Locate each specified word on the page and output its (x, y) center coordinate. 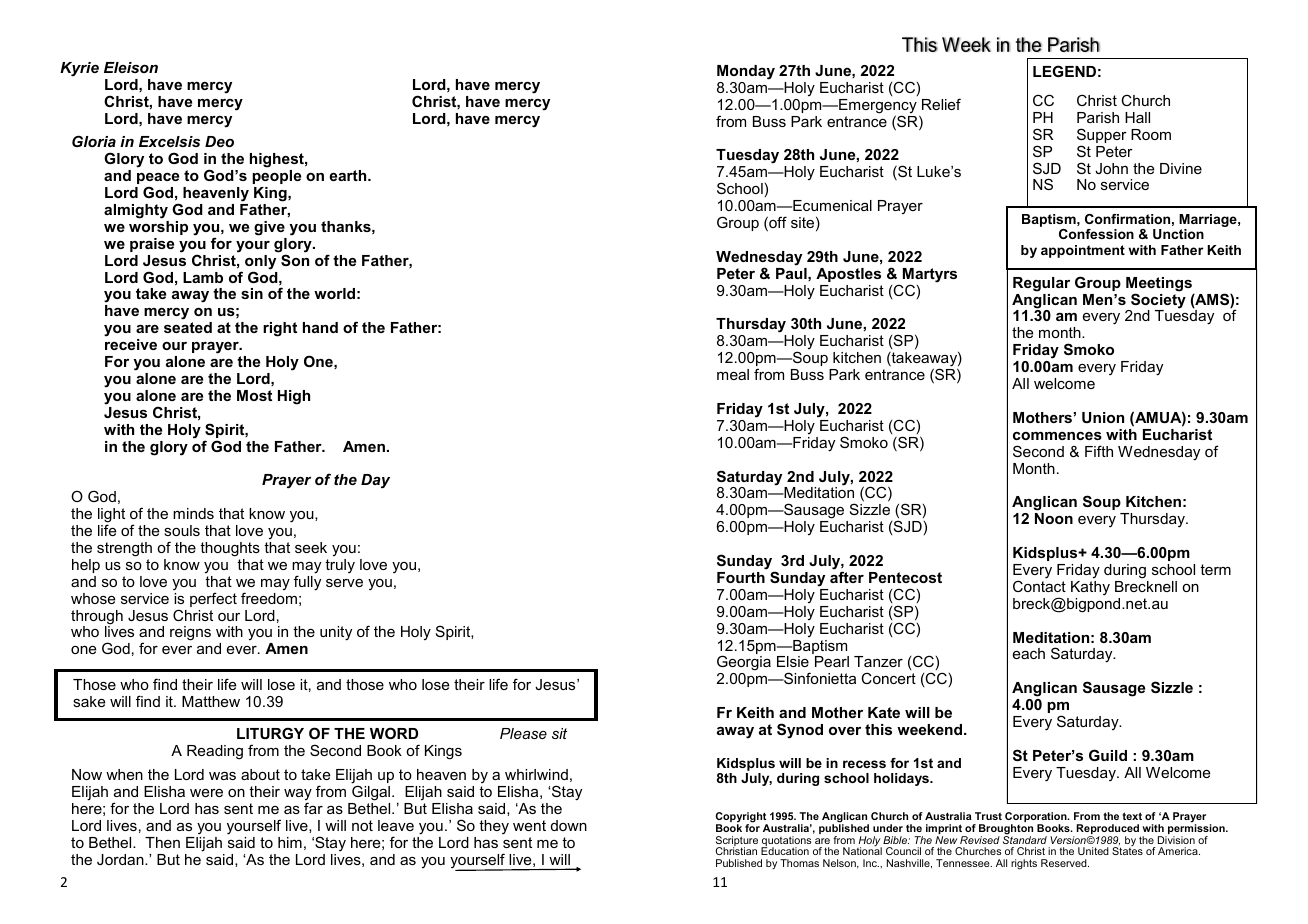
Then (162, 842)
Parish (1098, 117)
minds (193, 513)
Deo (219, 141)
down (569, 825)
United (1093, 851)
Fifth (1099, 451)
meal (733, 374)
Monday (746, 72)
